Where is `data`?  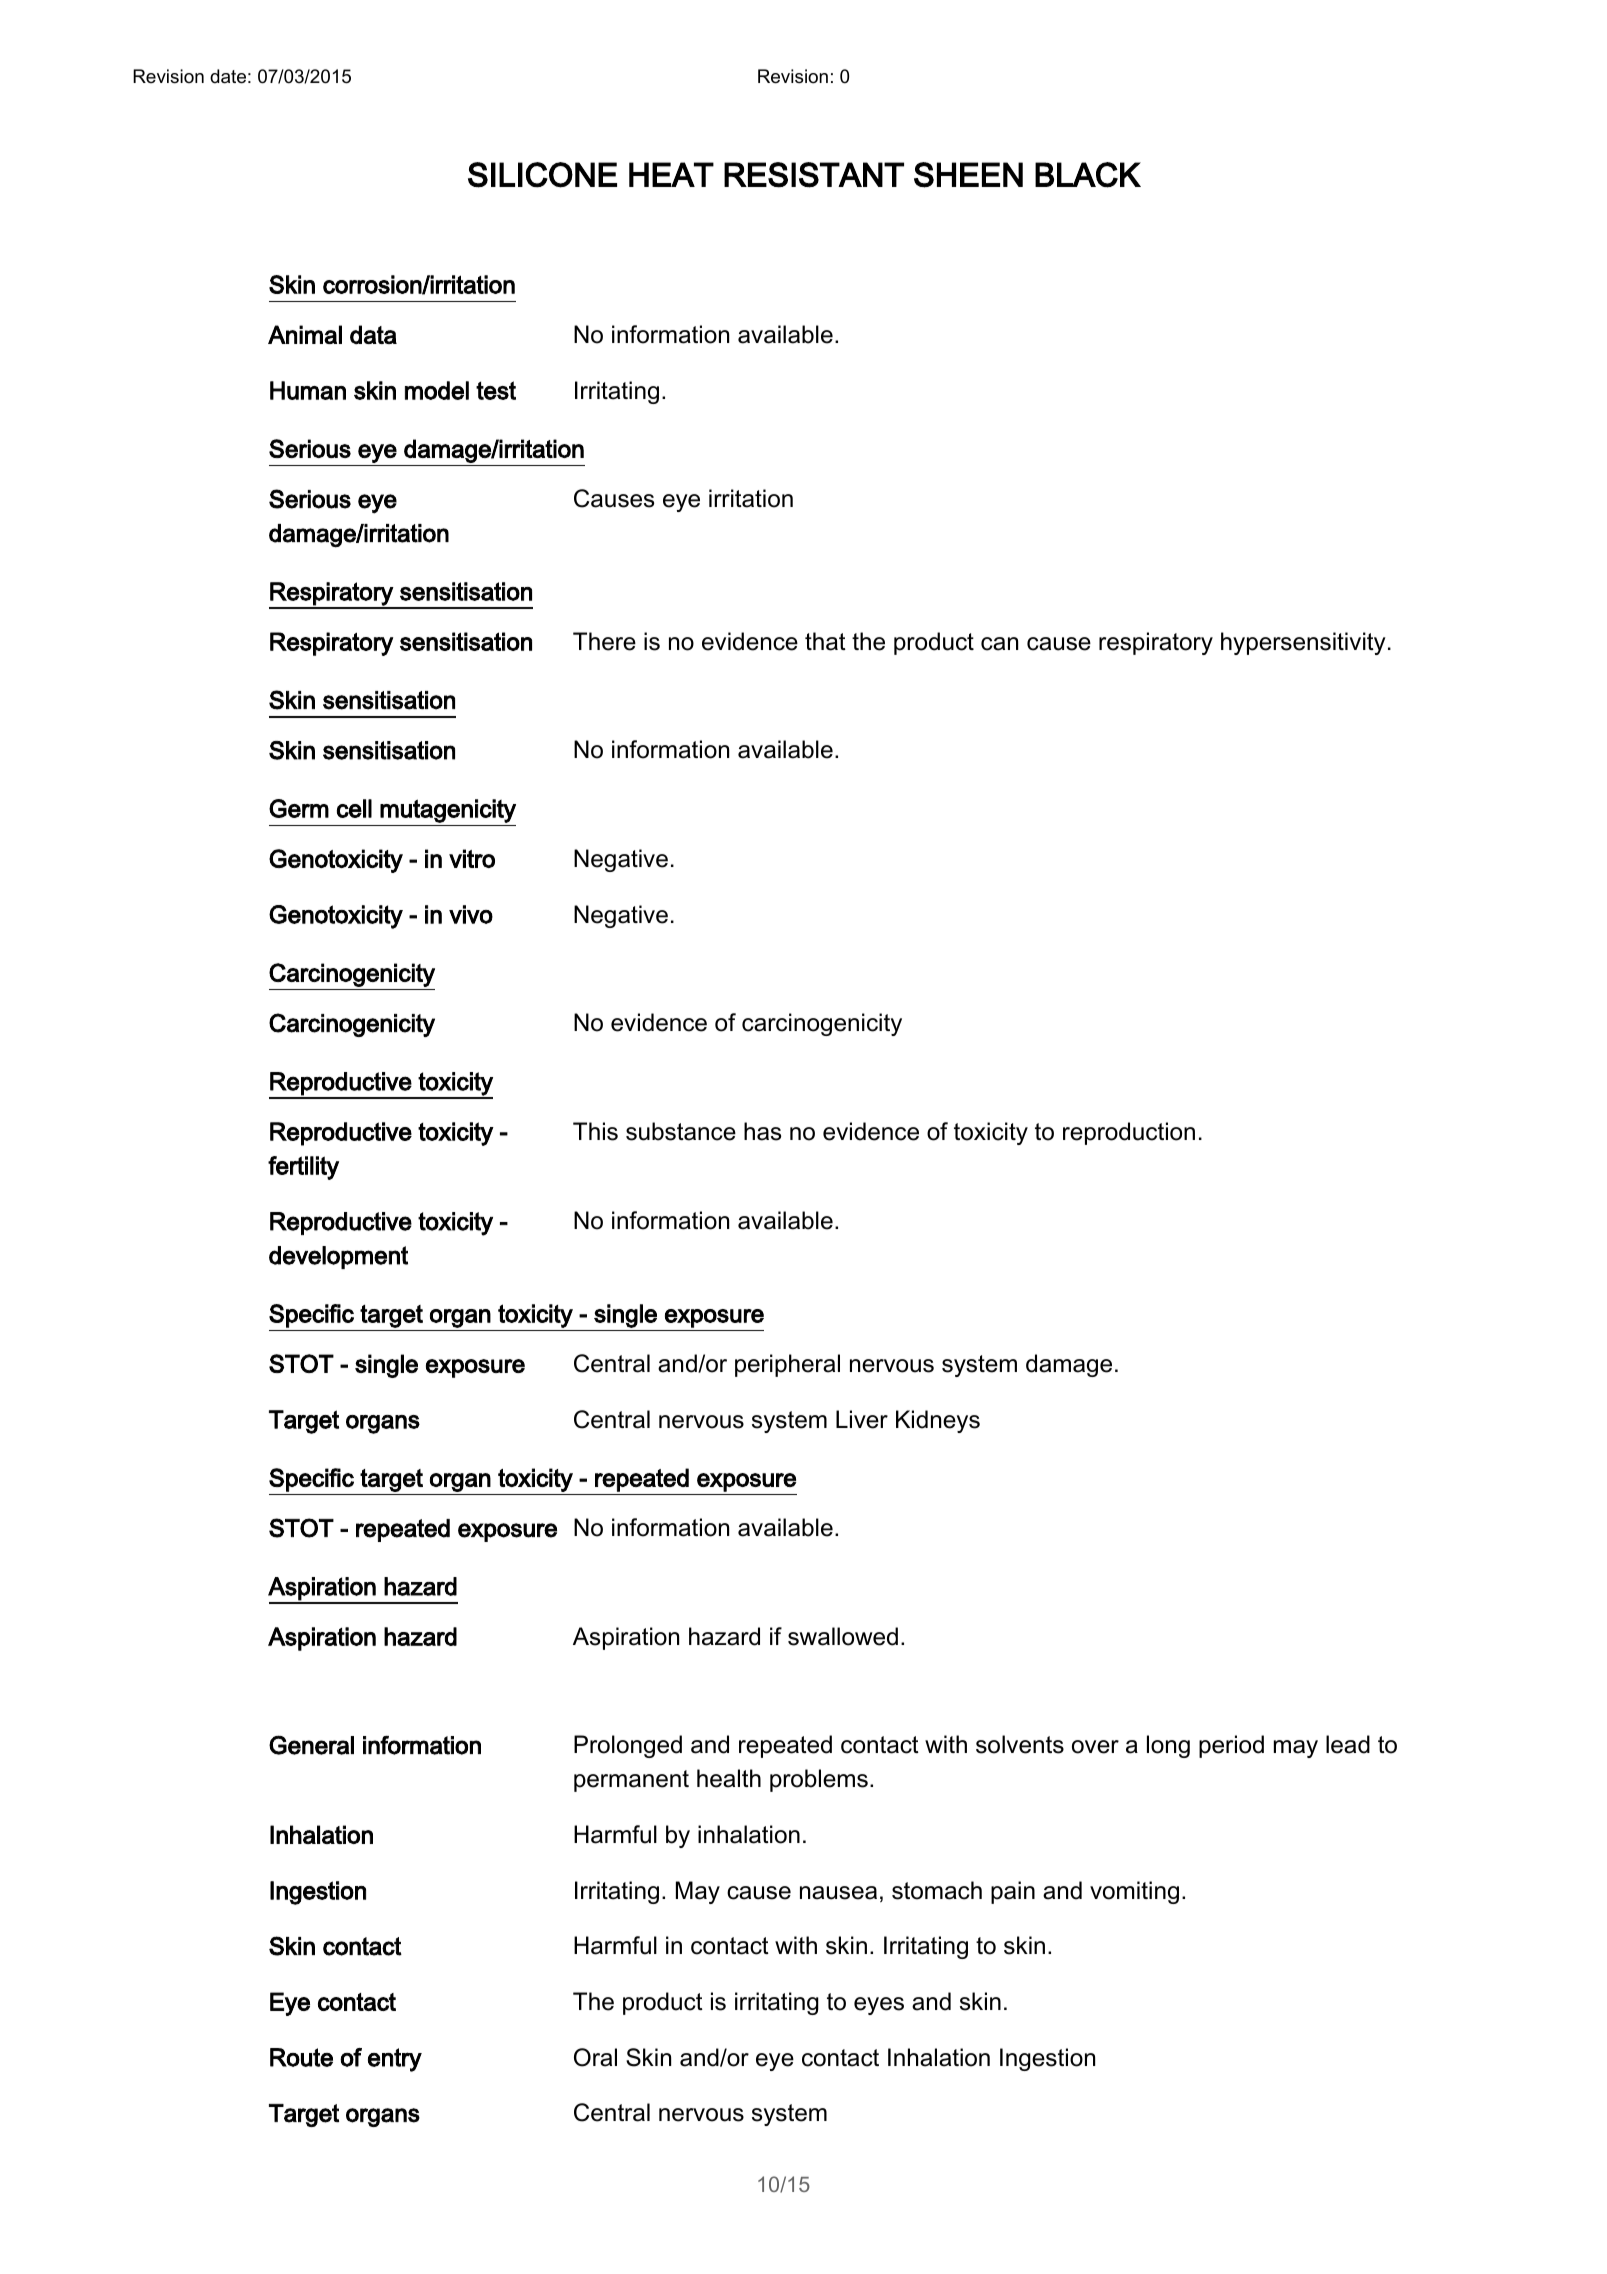
data is located at coordinates (373, 334).
